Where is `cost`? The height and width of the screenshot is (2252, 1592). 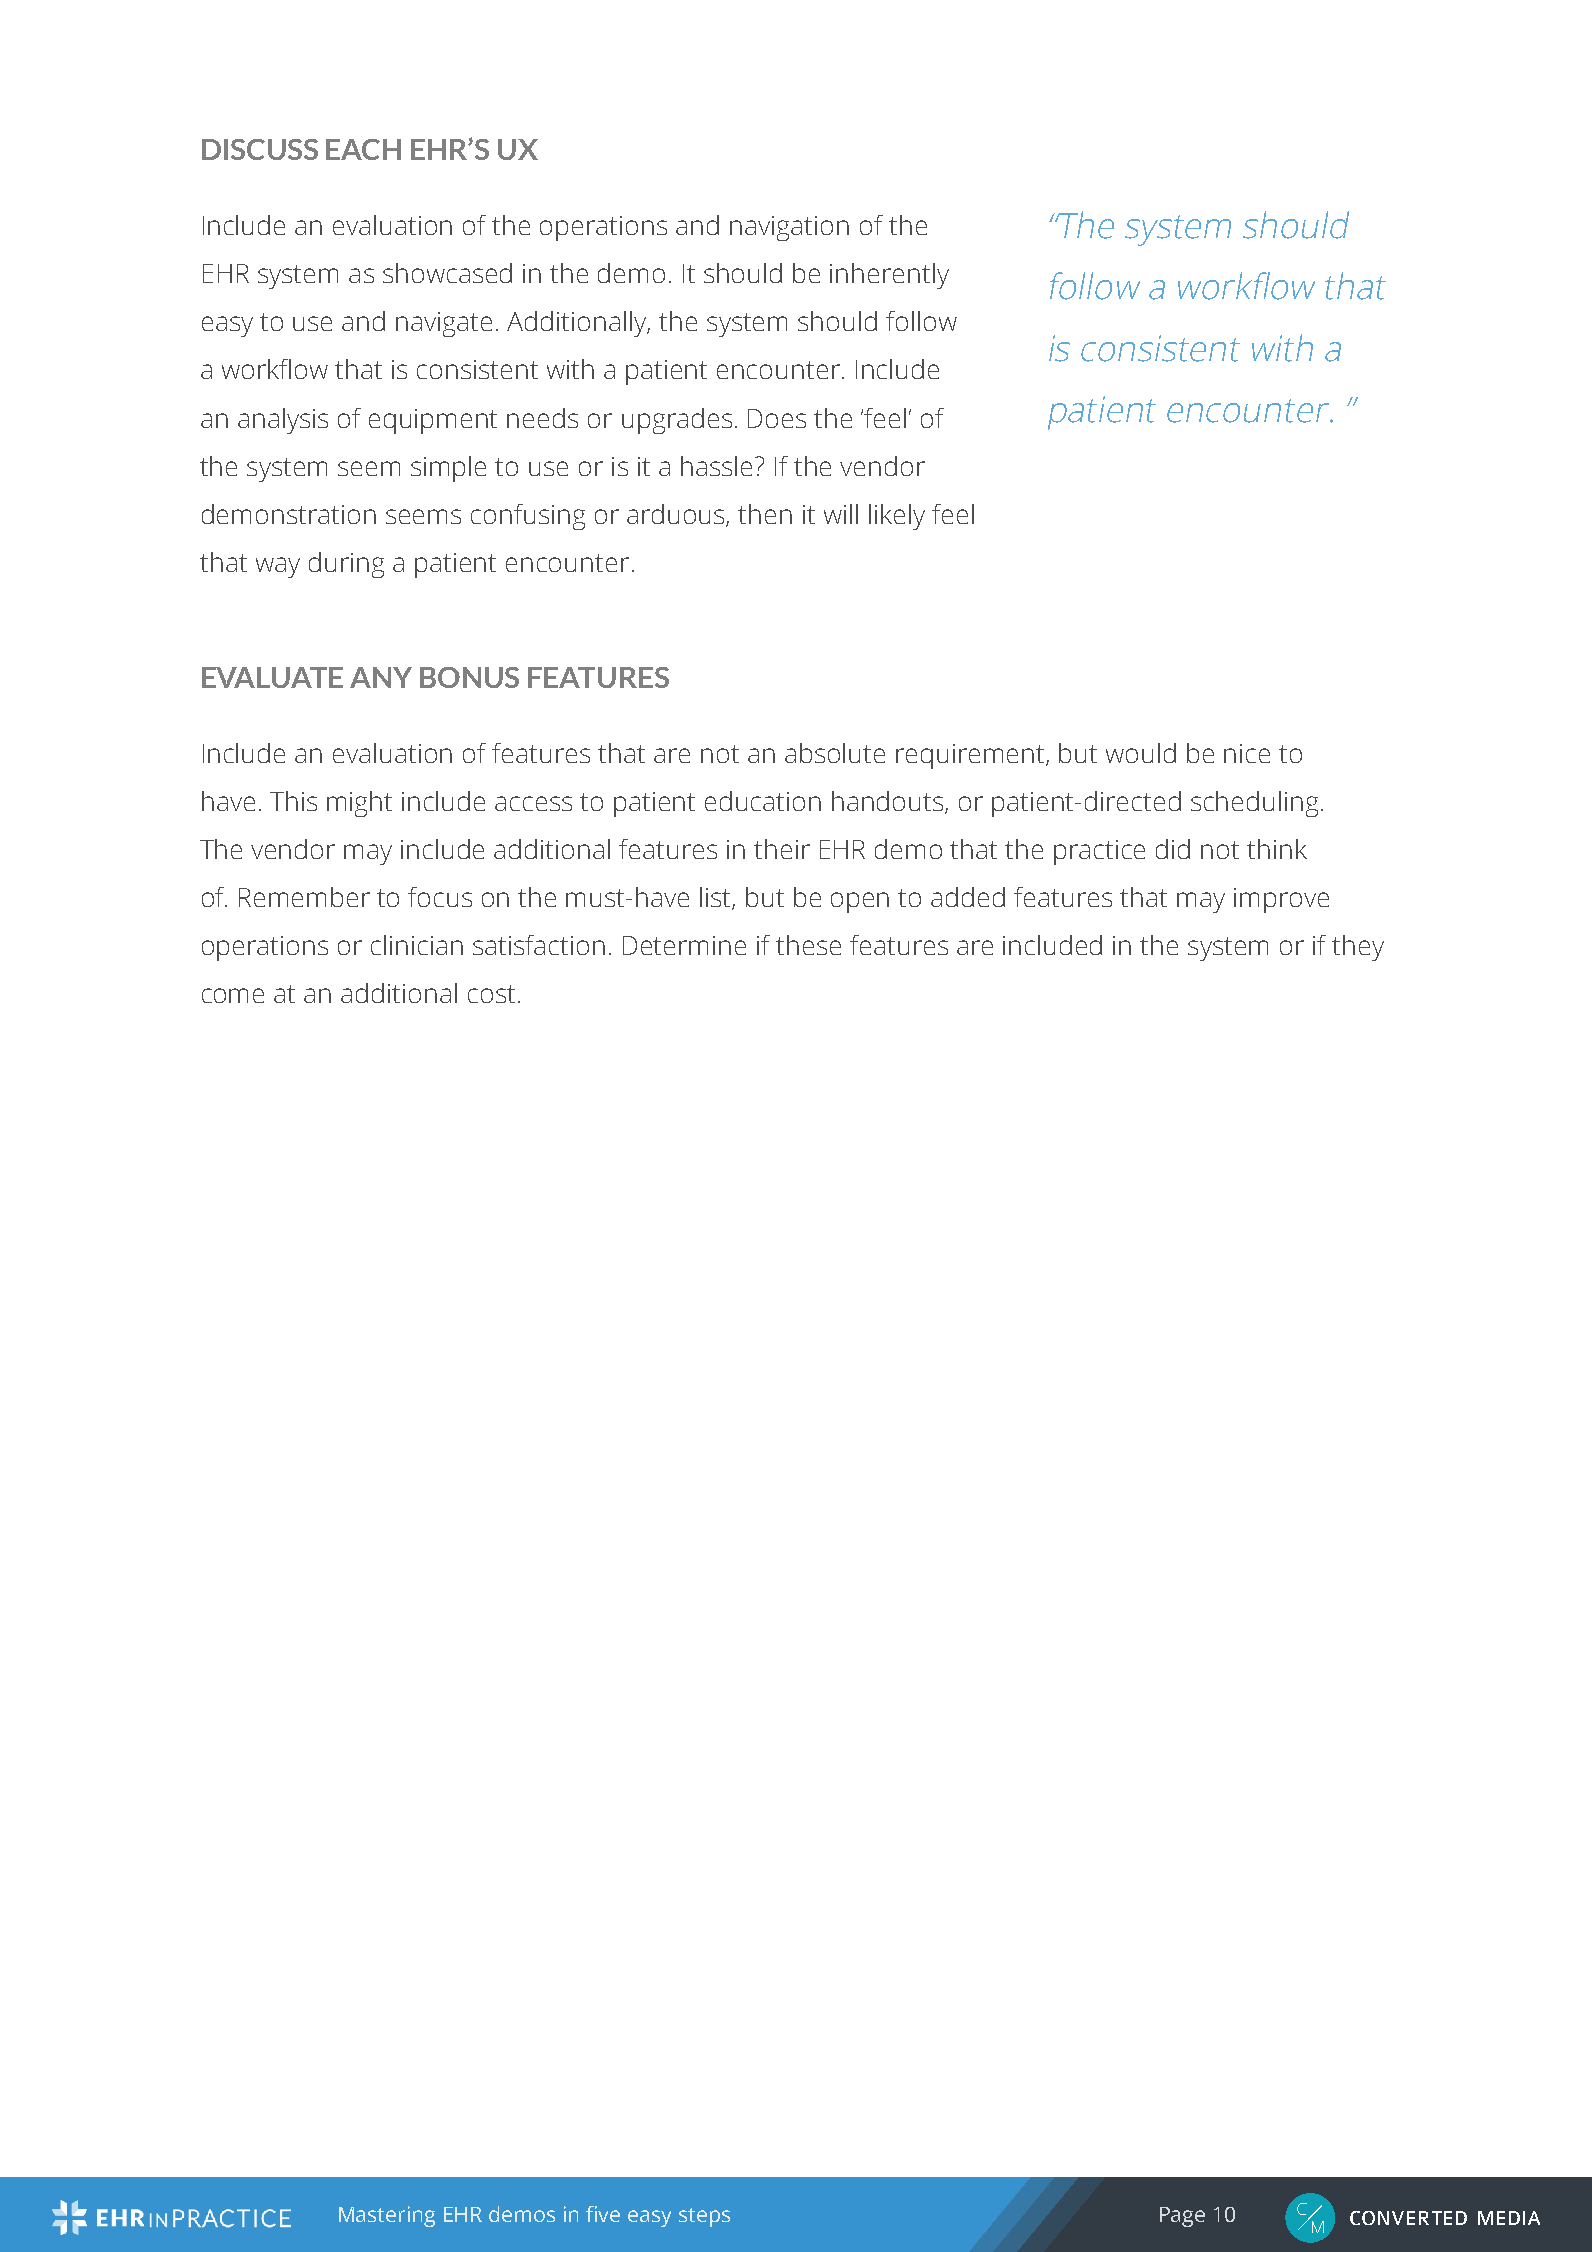
cost is located at coordinates (491, 994).
